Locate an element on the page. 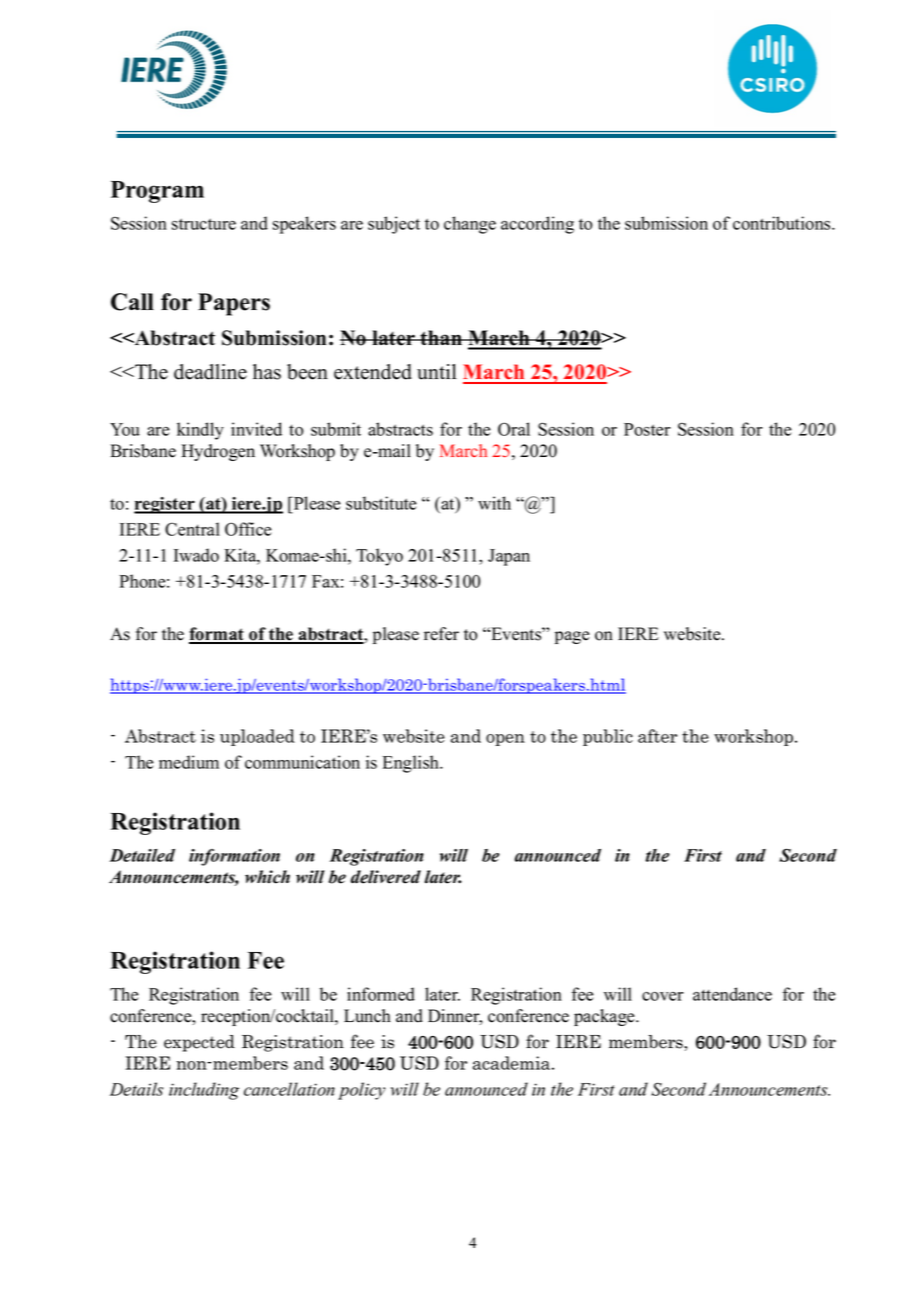 The width and height of the image is (924, 1308). policy is located at coordinates (361, 1091).
